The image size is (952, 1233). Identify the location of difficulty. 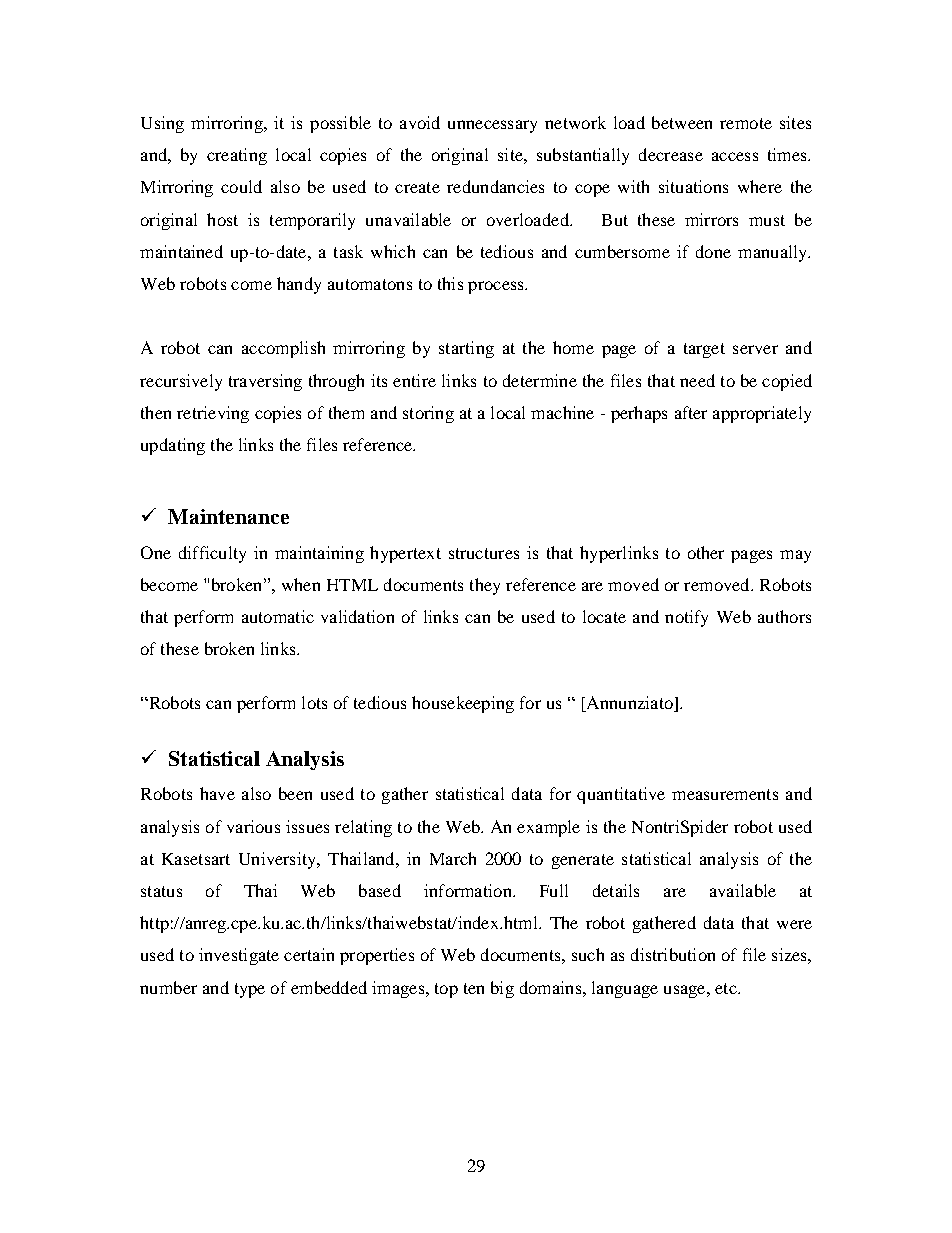
(212, 554).
